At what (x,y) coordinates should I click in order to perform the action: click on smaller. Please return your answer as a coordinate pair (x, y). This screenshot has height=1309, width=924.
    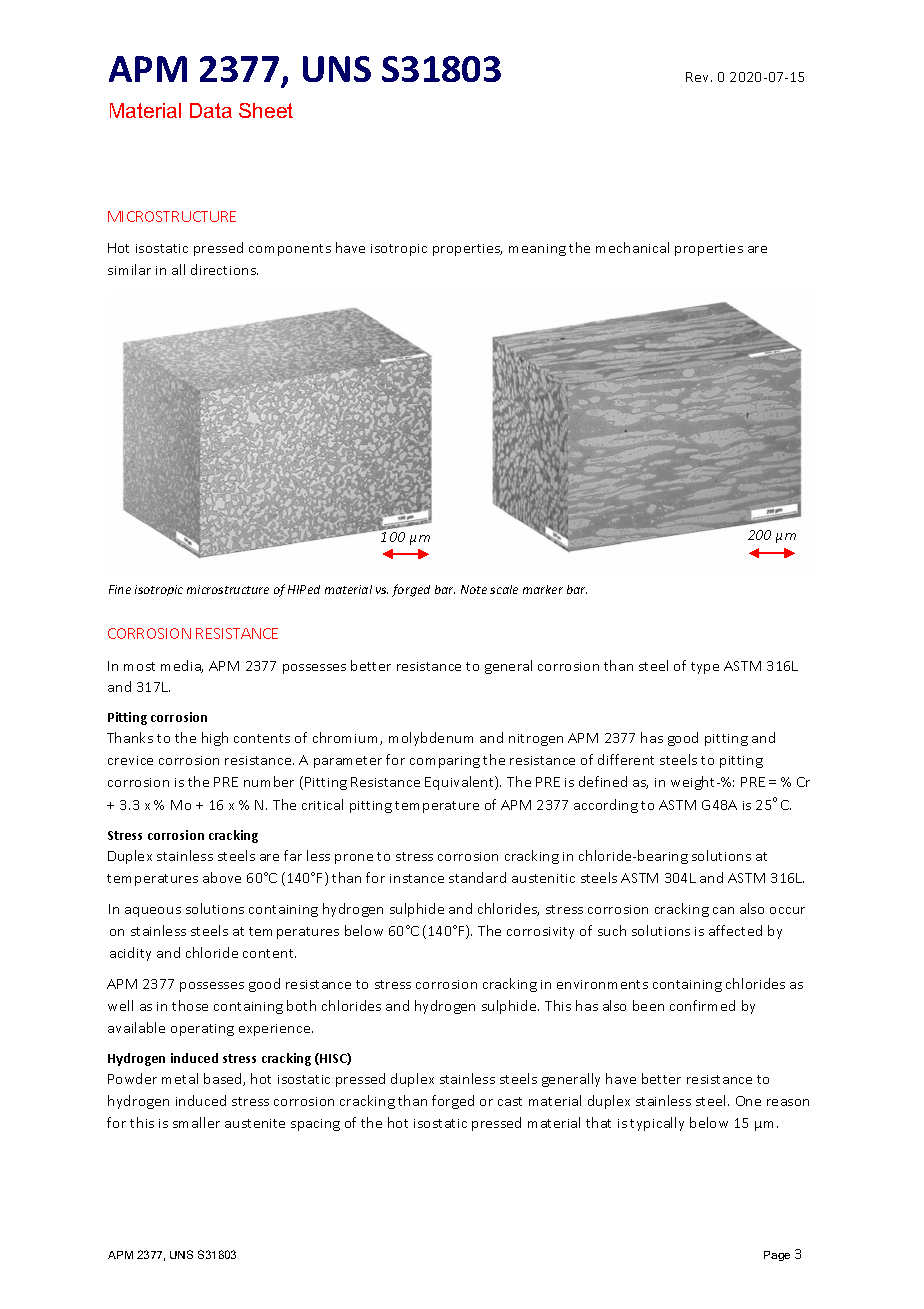
    Looking at the image, I should click on (196, 1122).
